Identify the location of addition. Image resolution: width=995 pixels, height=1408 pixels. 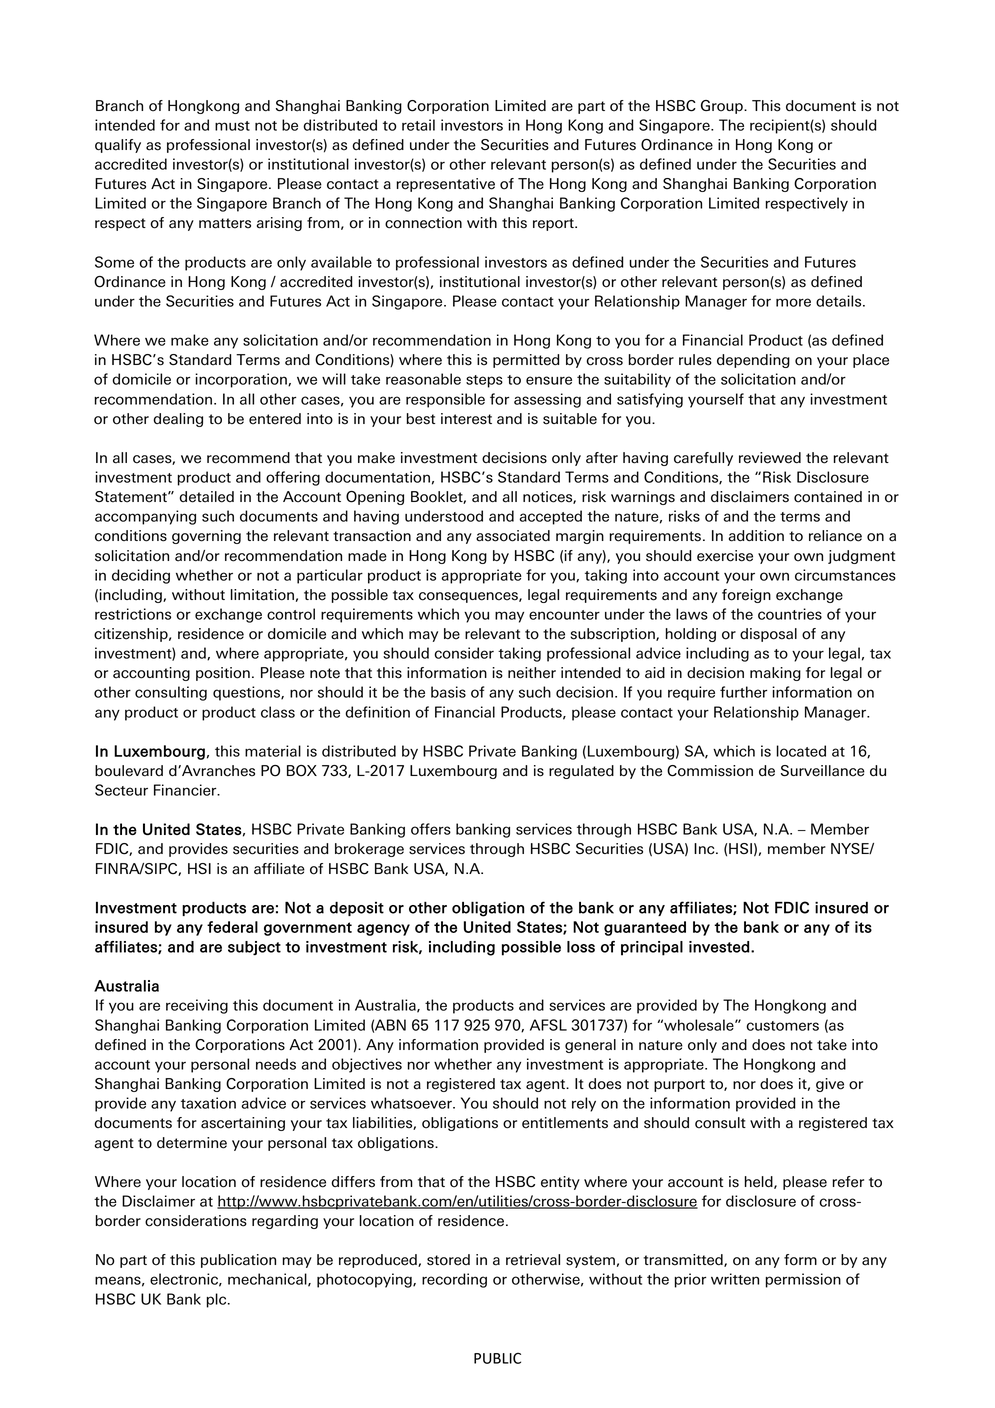
(756, 536).
